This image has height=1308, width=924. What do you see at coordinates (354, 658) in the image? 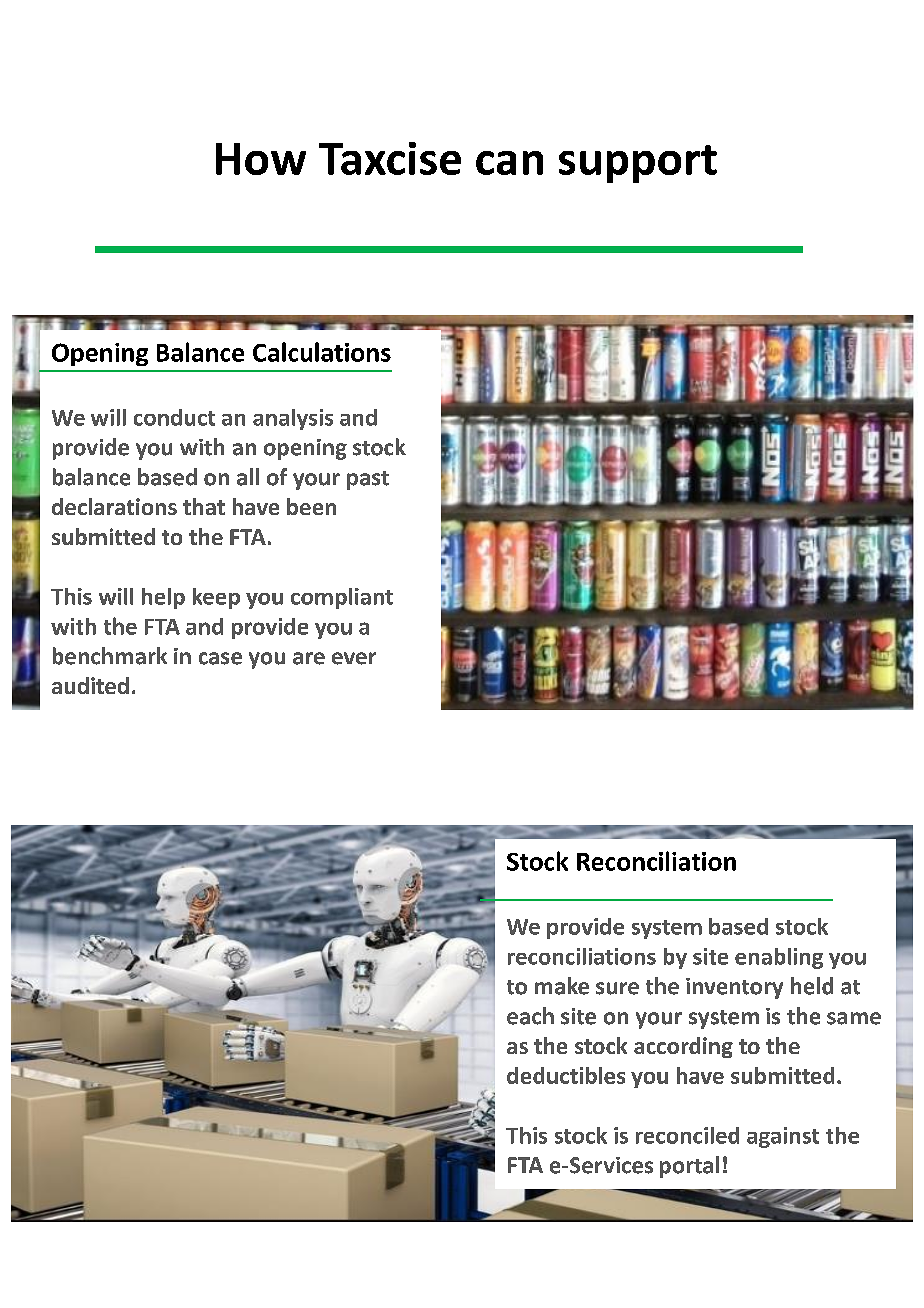
I see `ever` at bounding box center [354, 658].
